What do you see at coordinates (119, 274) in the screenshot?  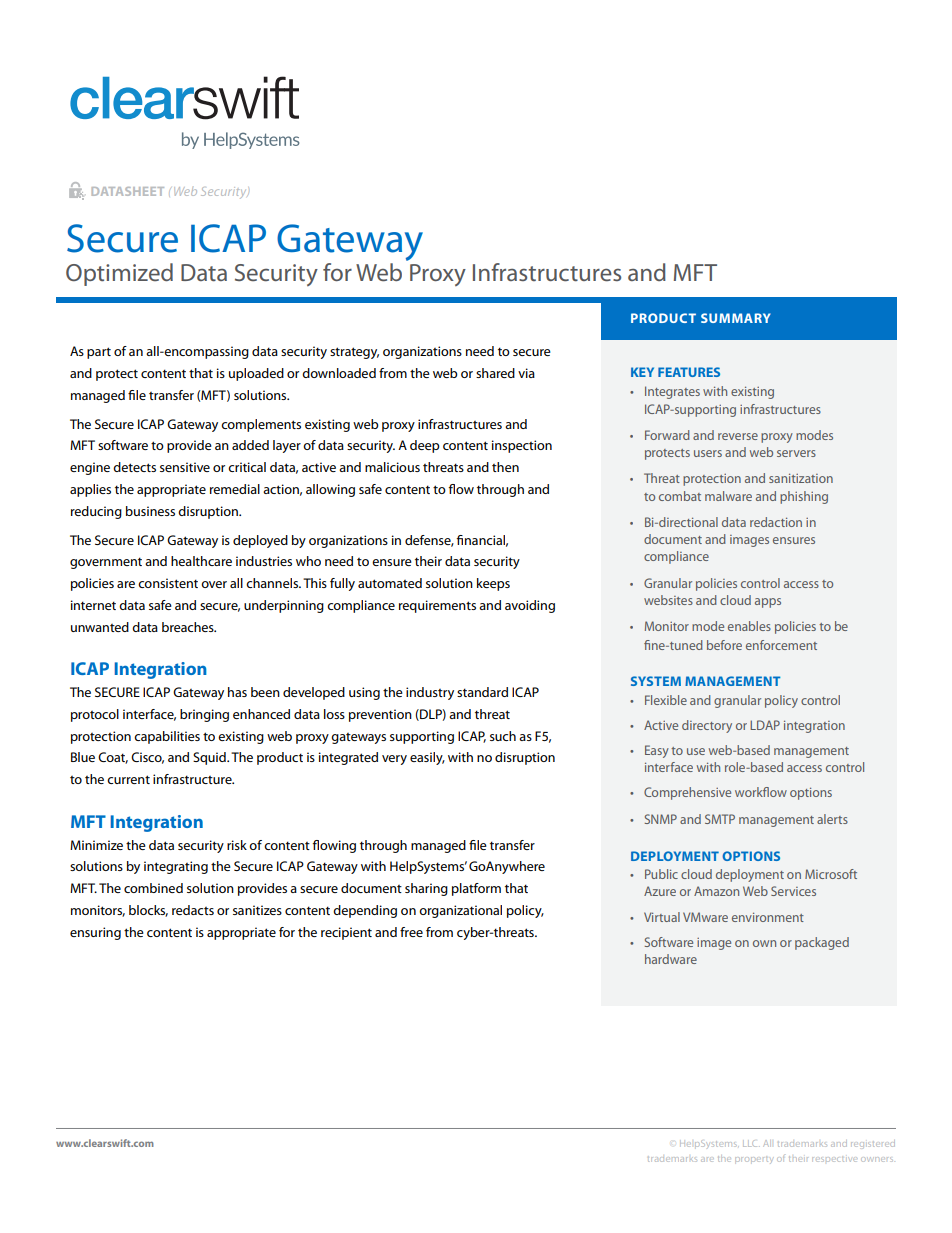 I see `Optimized` at bounding box center [119, 274].
